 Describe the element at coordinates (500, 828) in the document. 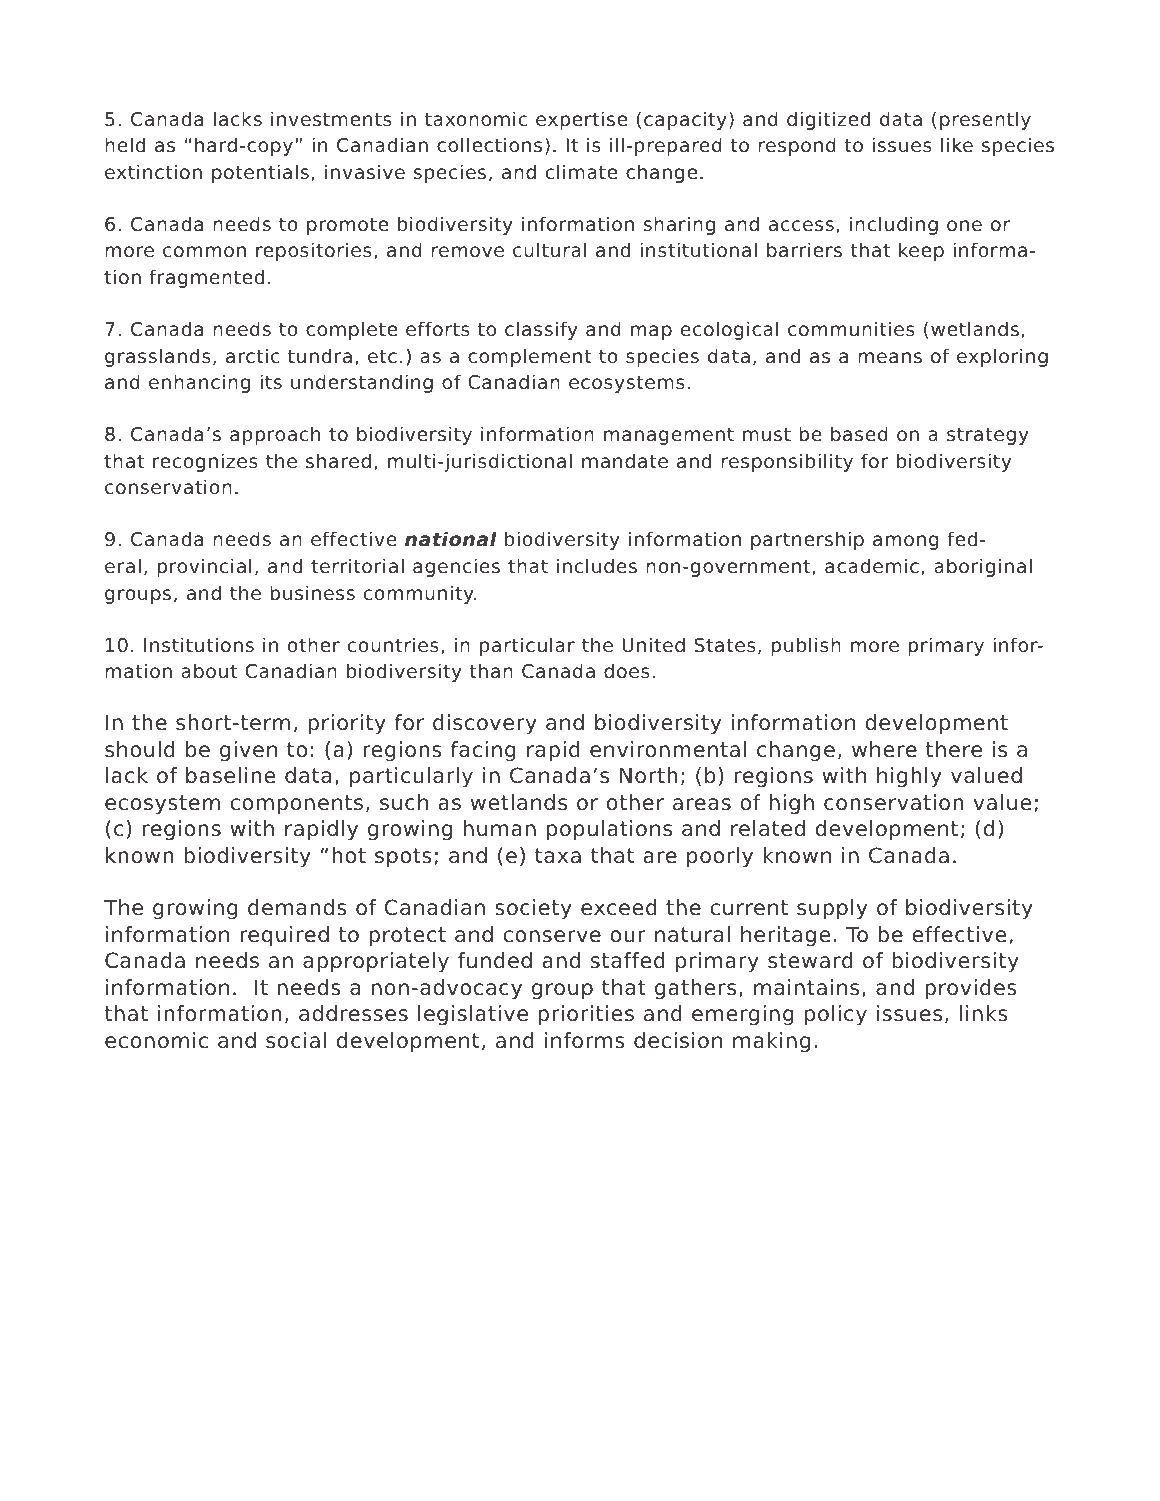

I see `human` at that location.
